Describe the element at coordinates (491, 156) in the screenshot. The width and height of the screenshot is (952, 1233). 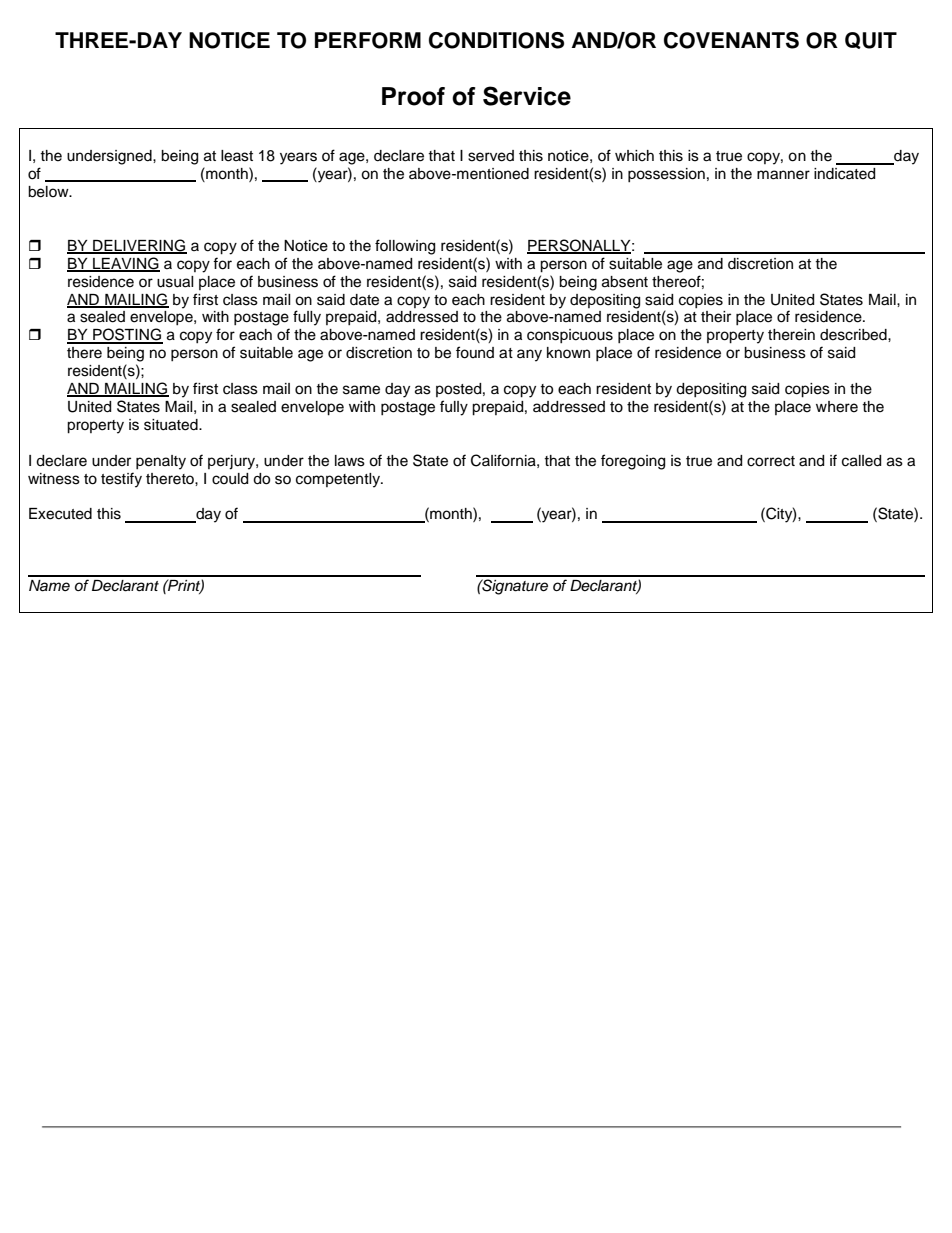
I see `served` at that location.
